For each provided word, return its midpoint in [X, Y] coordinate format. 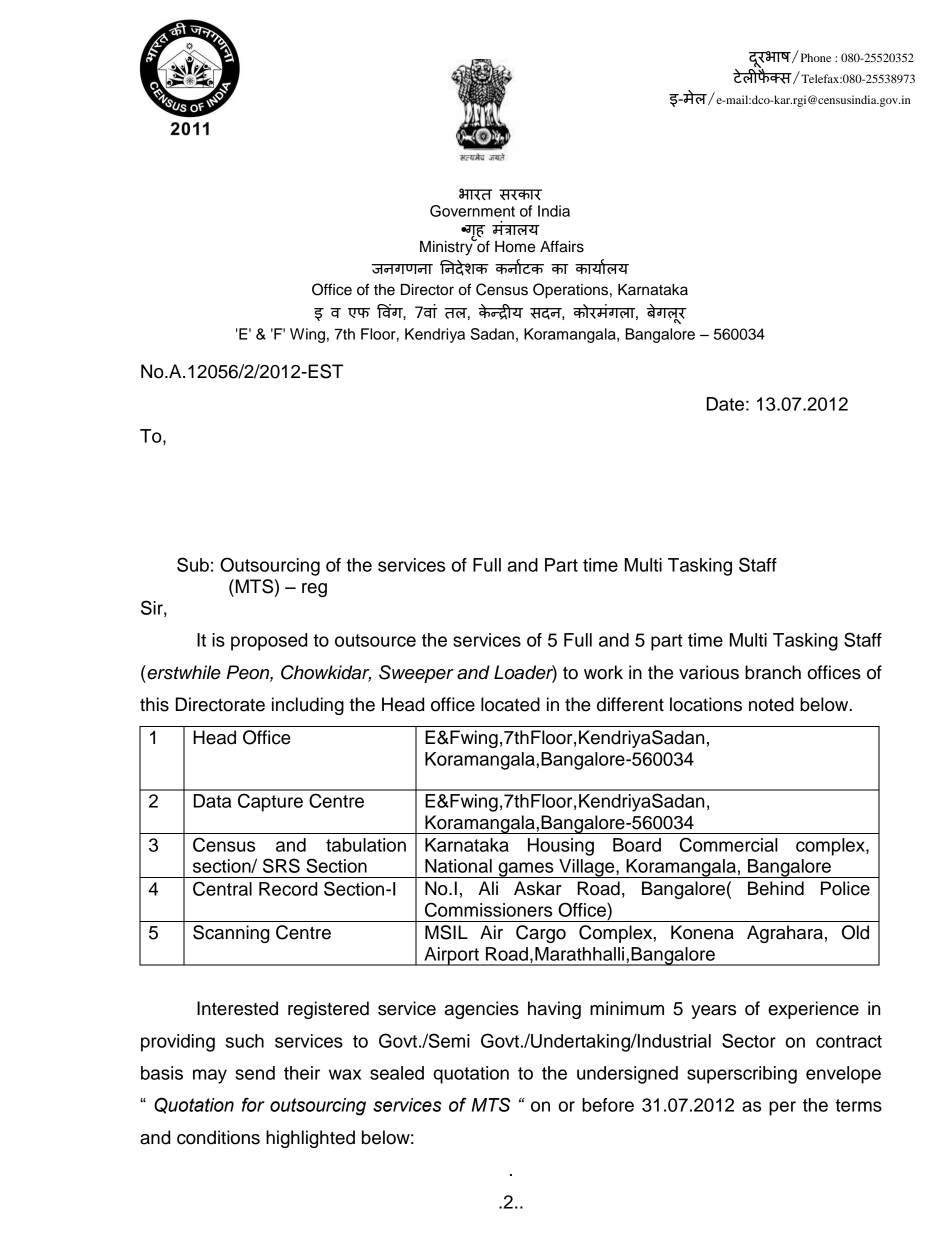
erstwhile [183, 672]
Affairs [562, 246]
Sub [193, 564]
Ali [488, 888]
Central [222, 888]
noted [771, 704]
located [510, 704]
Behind [776, 888]
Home [515, 247]
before [608, 1105]
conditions [218, 1137]
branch [773, 672]
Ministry [447, 247]
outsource [375, 640]
